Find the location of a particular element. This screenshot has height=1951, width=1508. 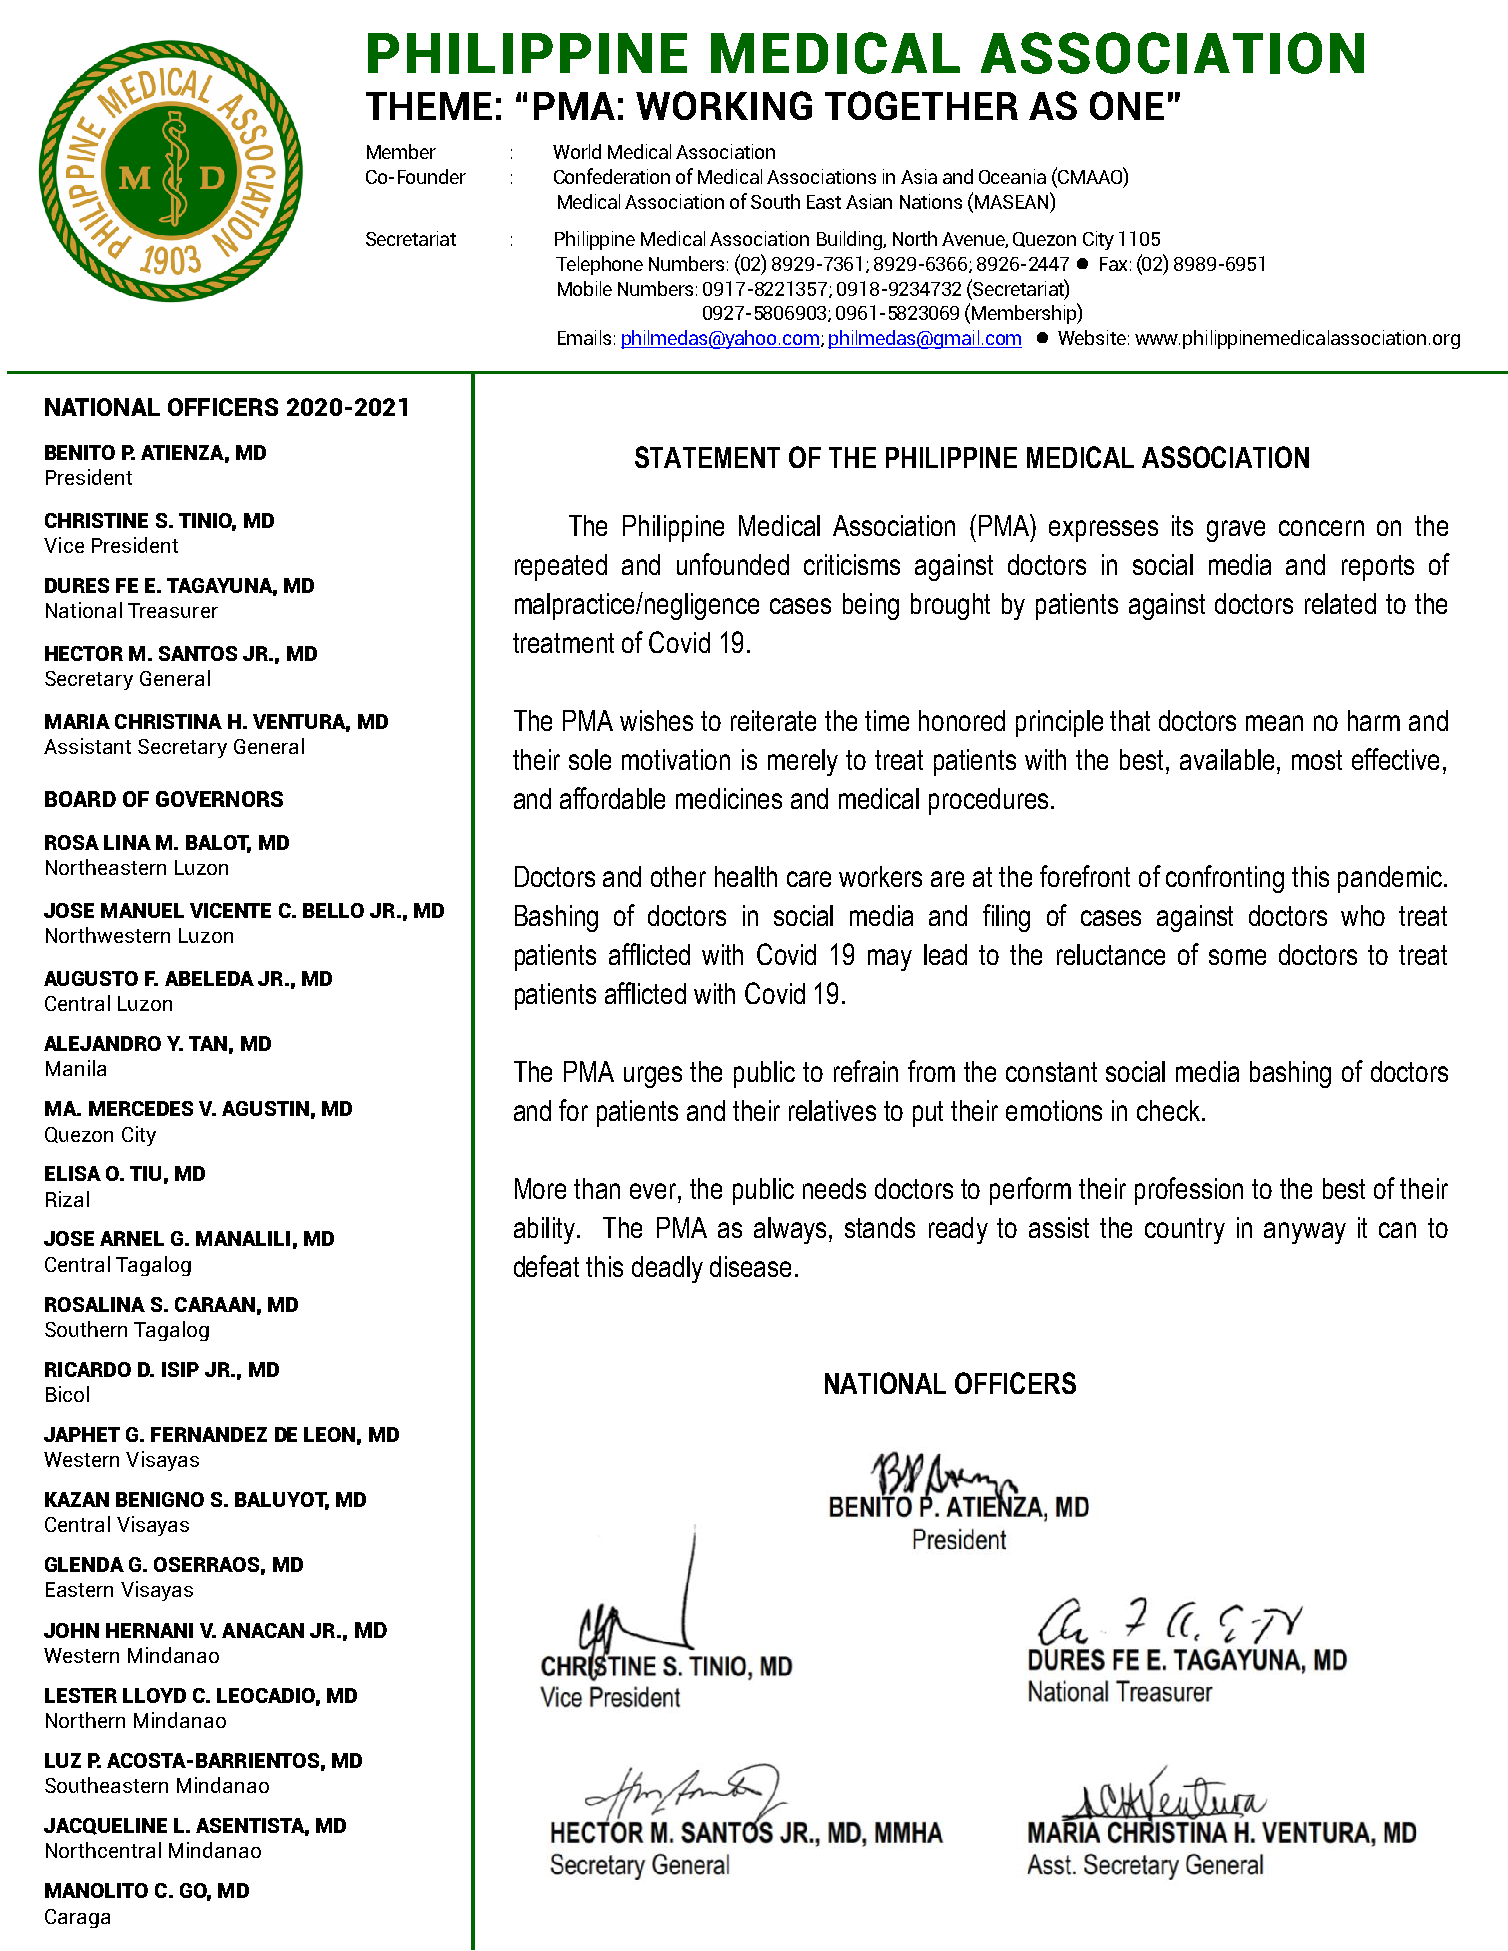

WORKING is located at coordinates (724, 105).
